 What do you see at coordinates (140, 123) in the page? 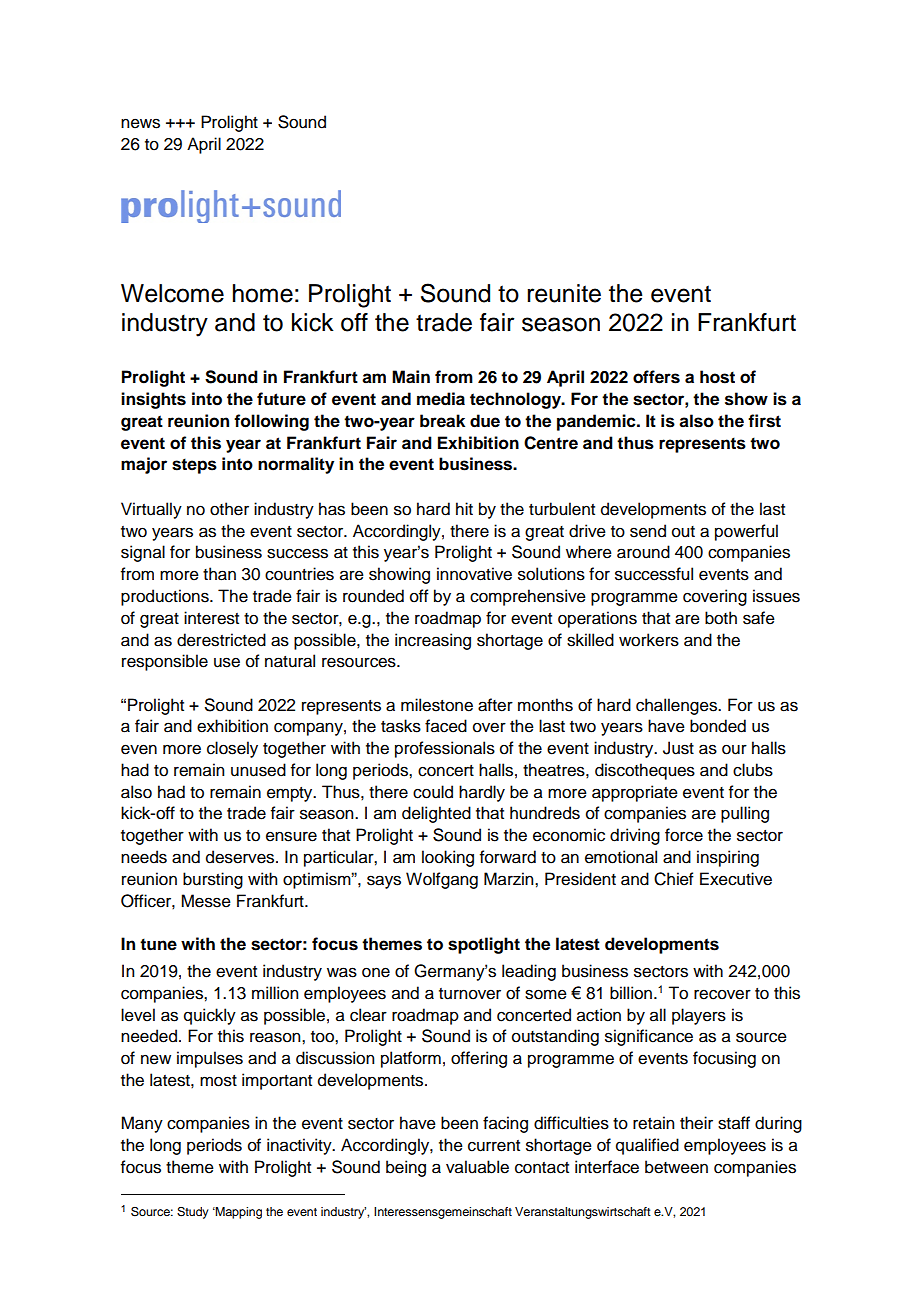
I see `news` at bounding box center [140, 123].
